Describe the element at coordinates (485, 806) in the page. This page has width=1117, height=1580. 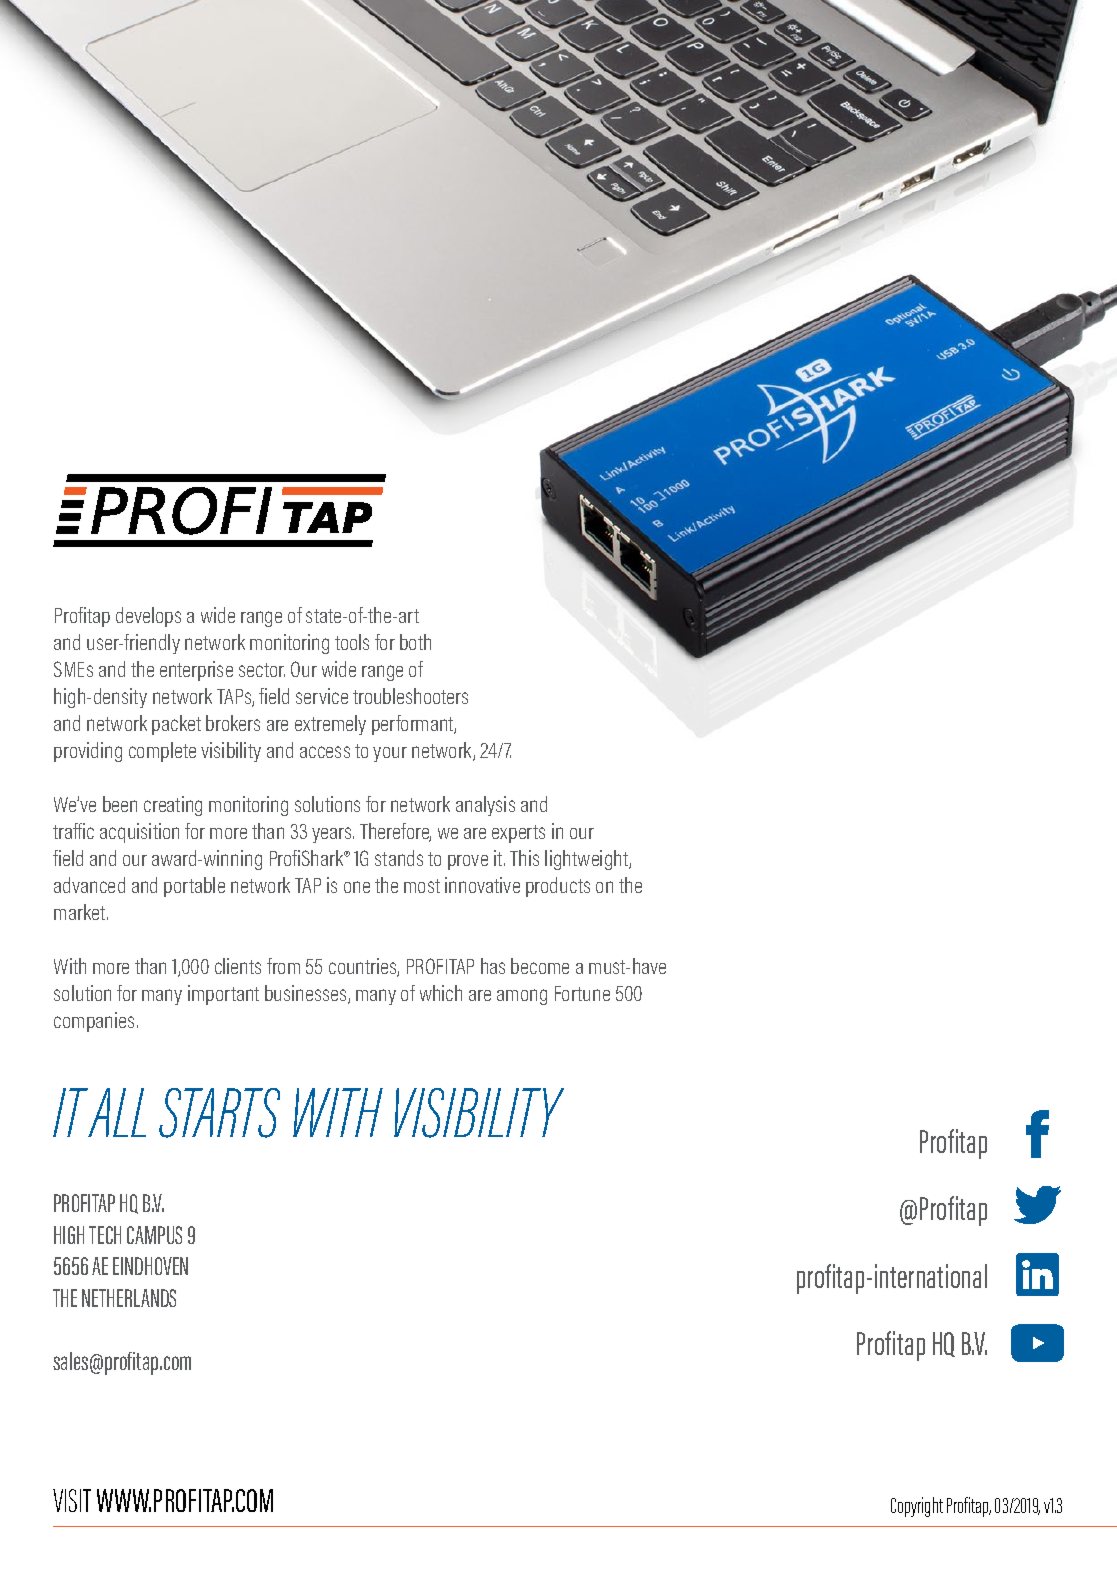
I see `analysis` at that location.
